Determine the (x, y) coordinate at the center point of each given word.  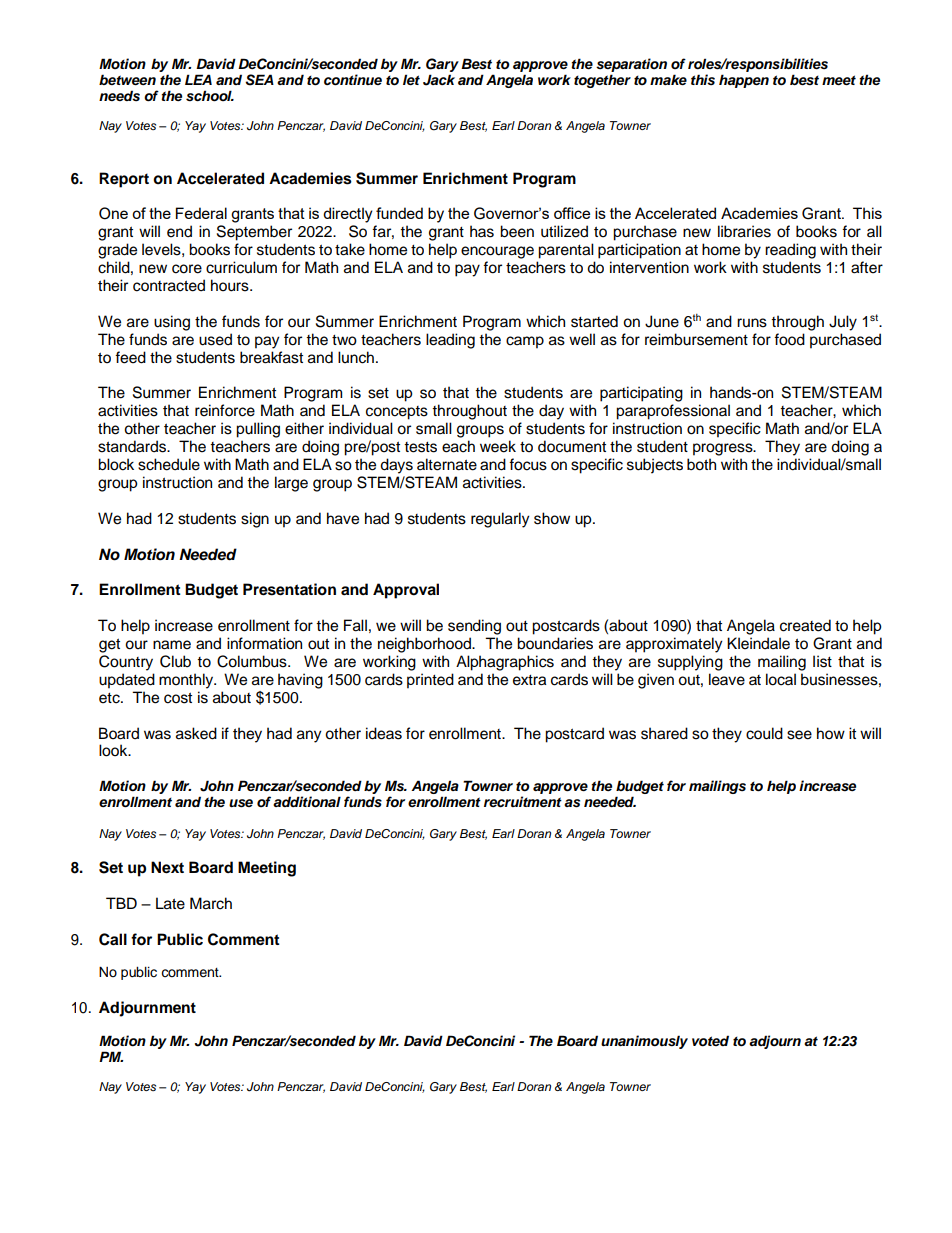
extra (529, 680)
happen (744, 81)
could (764, 733)
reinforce (225, 410)
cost (178, 698)
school (210, 96)
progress (724, 449)
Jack (439, 80)
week (498, 446)
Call (113, 939)
